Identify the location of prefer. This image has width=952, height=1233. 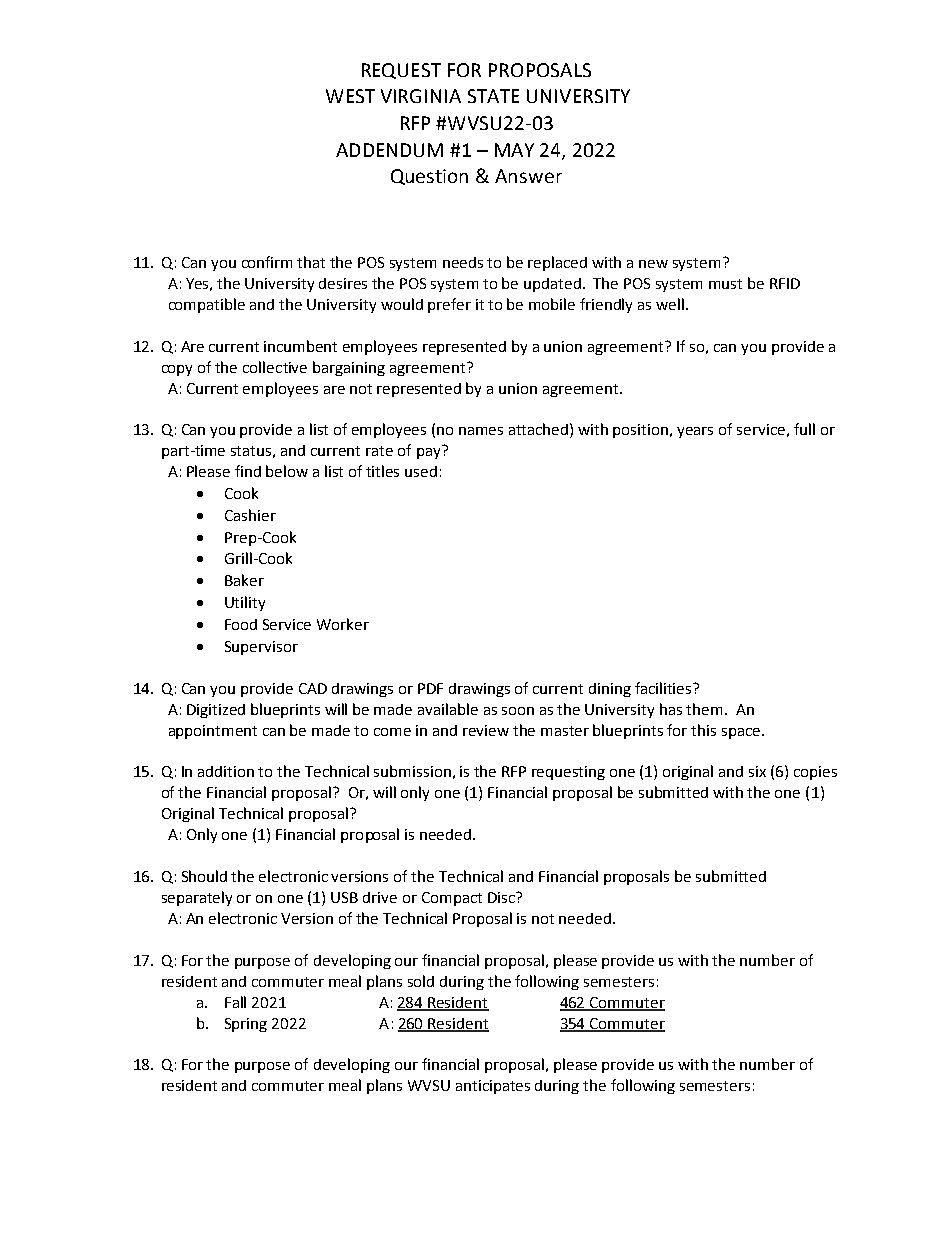
(449, 305).
